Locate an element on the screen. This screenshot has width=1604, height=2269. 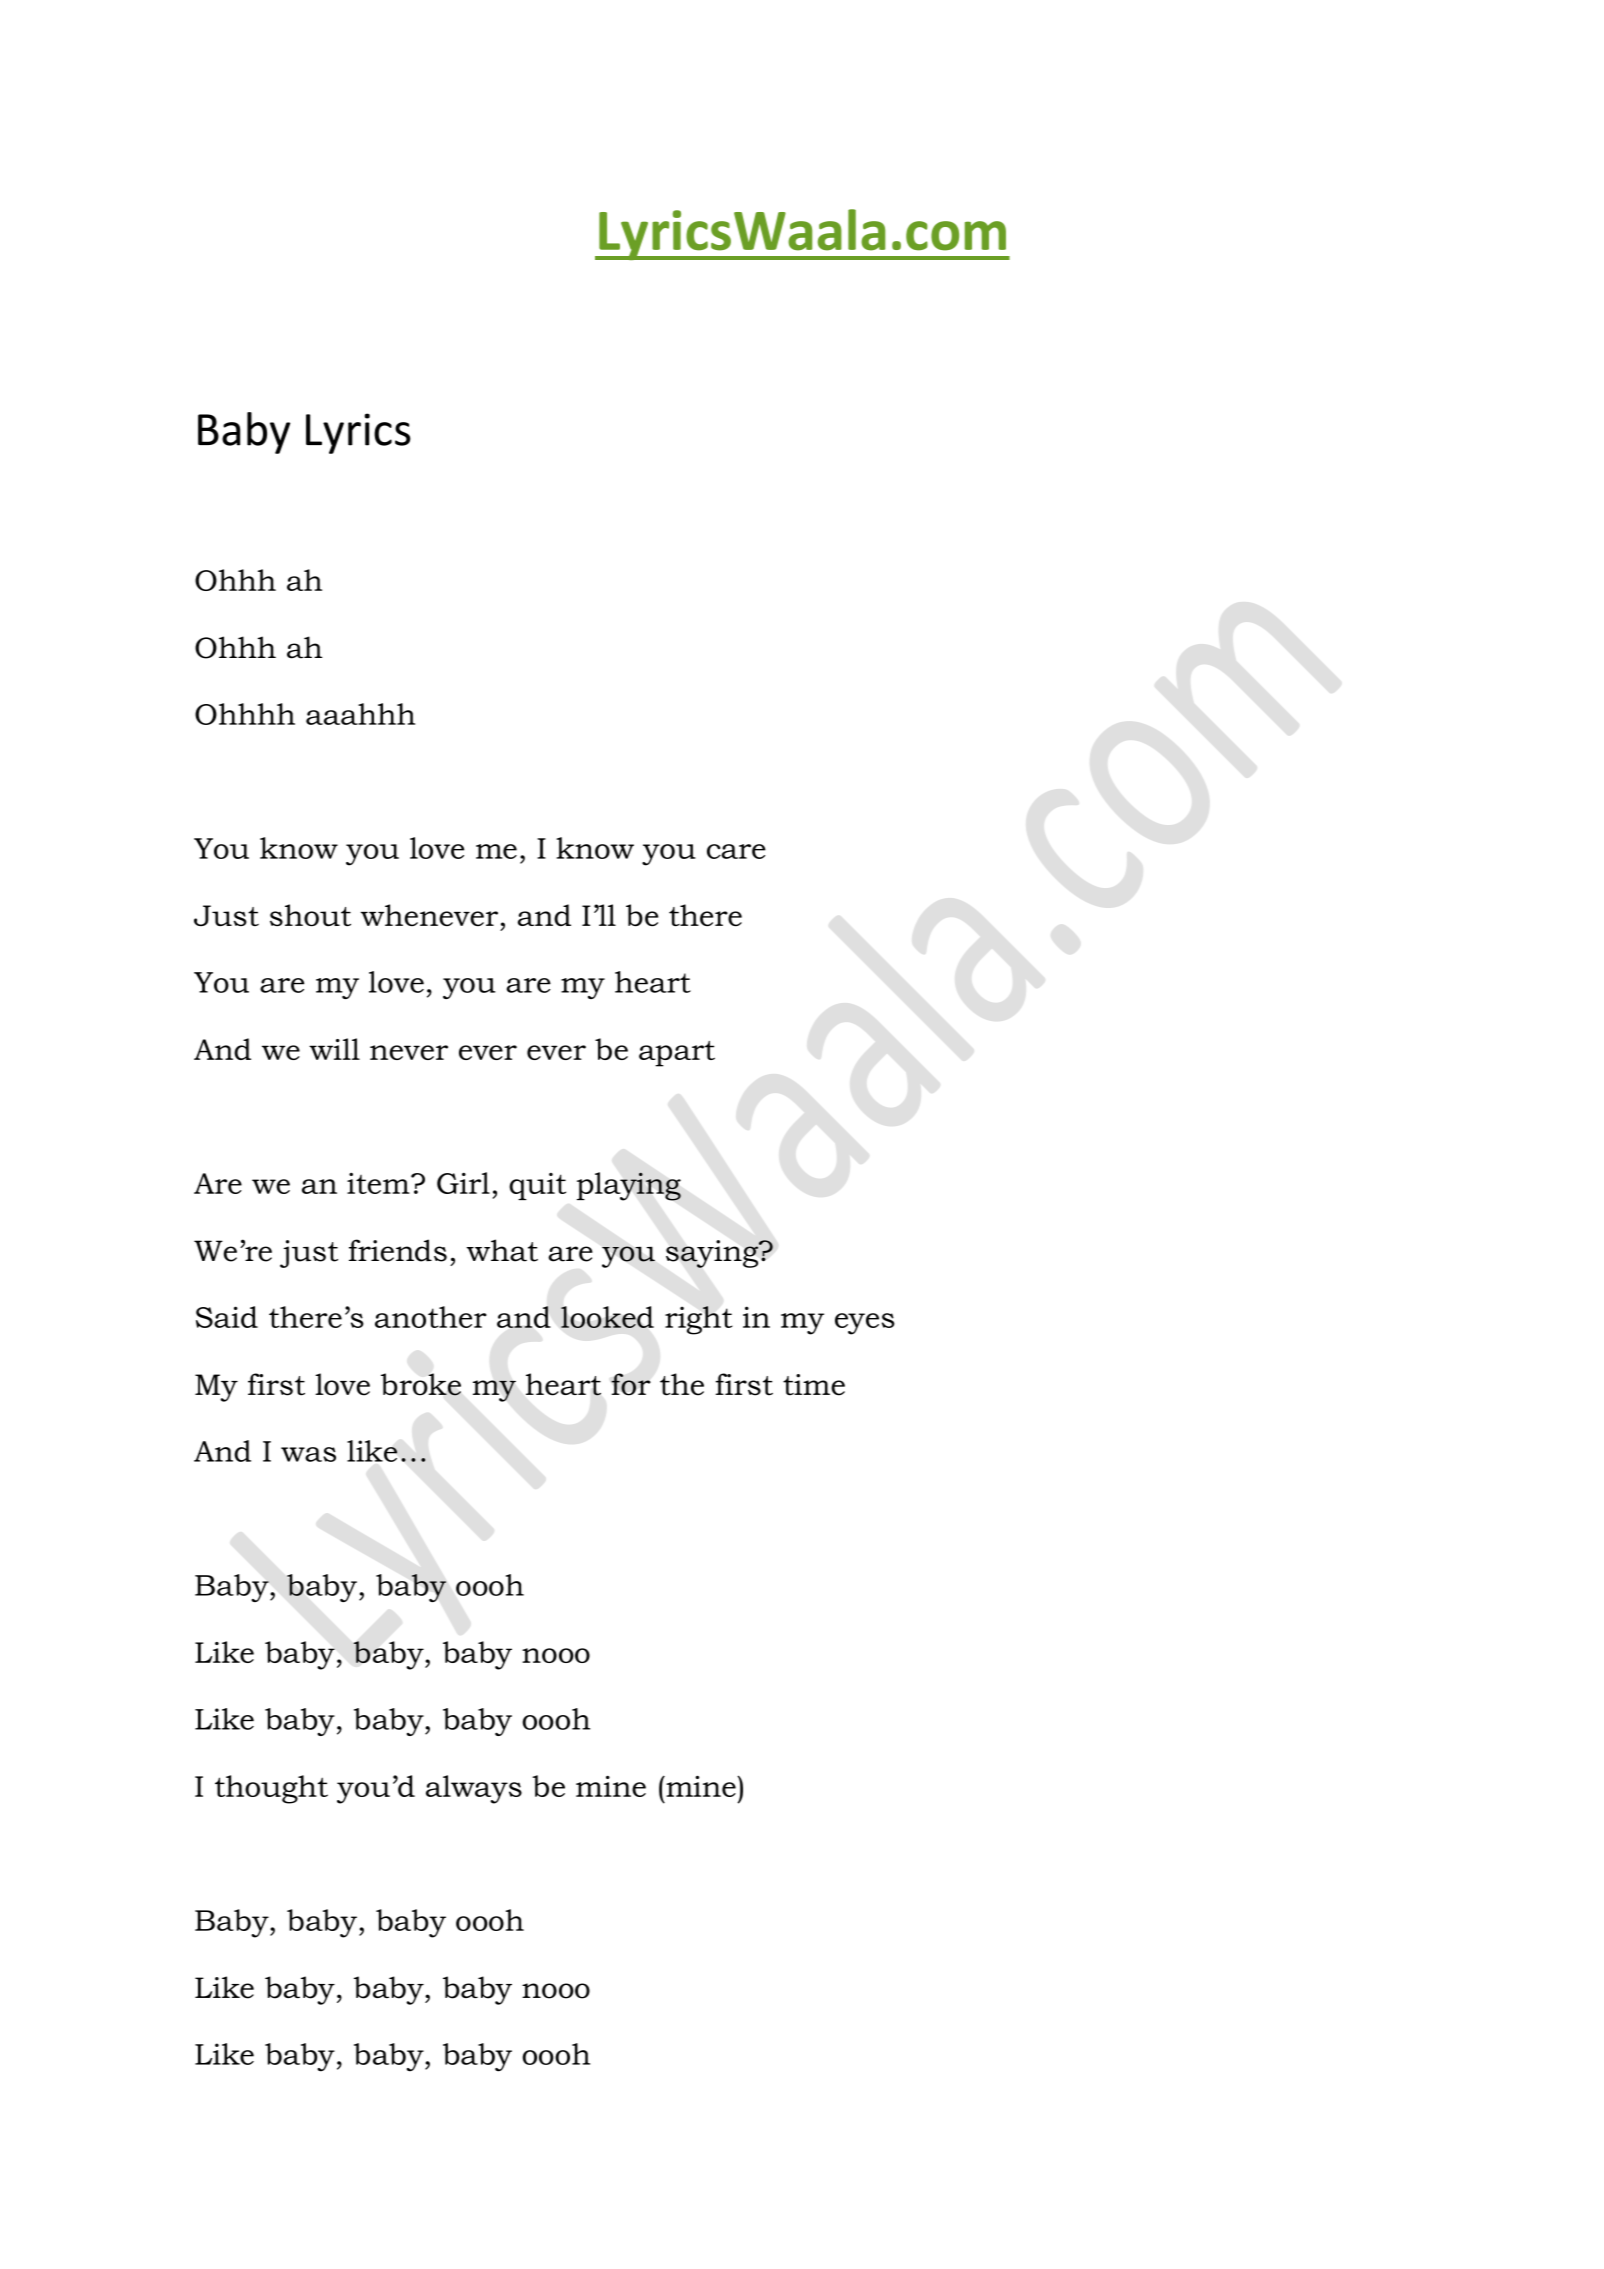
apart is located at coordinates (677, 1054).
